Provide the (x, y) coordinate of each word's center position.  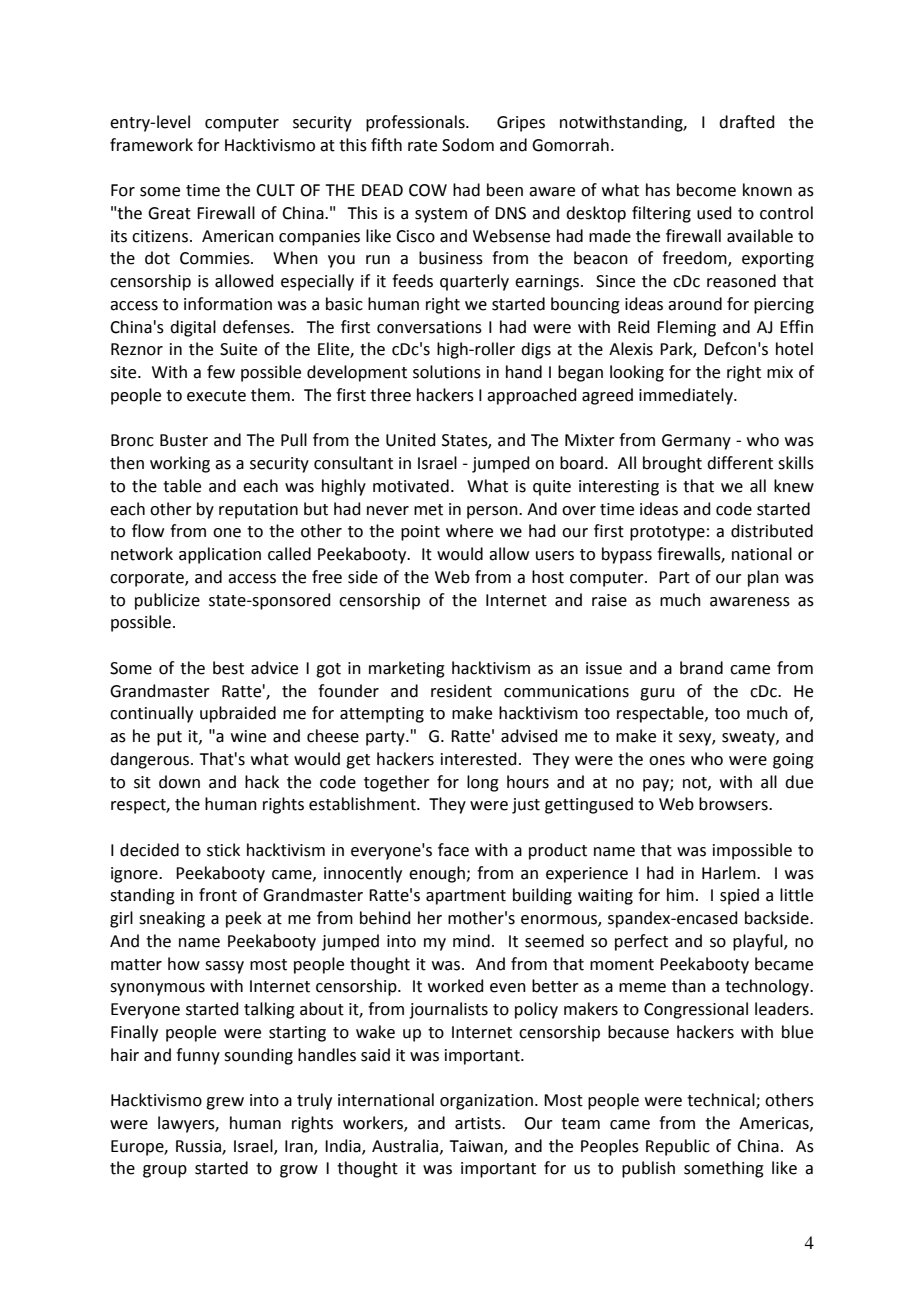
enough (438, 874)
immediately (687, 396)
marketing (407, 669)
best (228, 668)
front (218, 895)
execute (216, 396)
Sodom (468, 145)
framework (151, 145)
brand (701, 668)
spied (739, 896)
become (706, 190)
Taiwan (477, 1147)
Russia (199, 1147)
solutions (447, 372)
